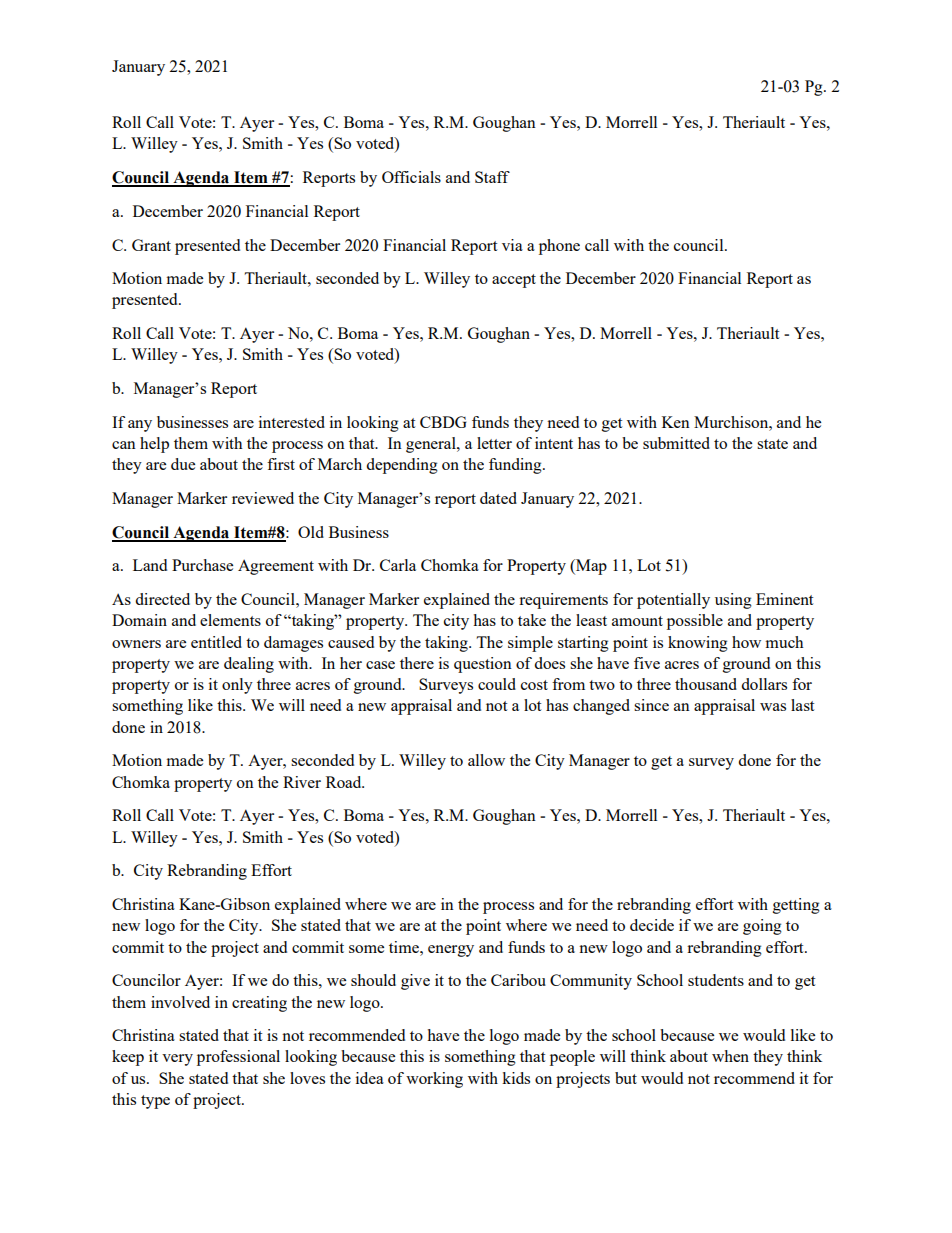 The width and height of the screenshot is (952, 1233). Describe the element at coordinates (151, 245) in the screenshot. I see `Grant` at that location.
